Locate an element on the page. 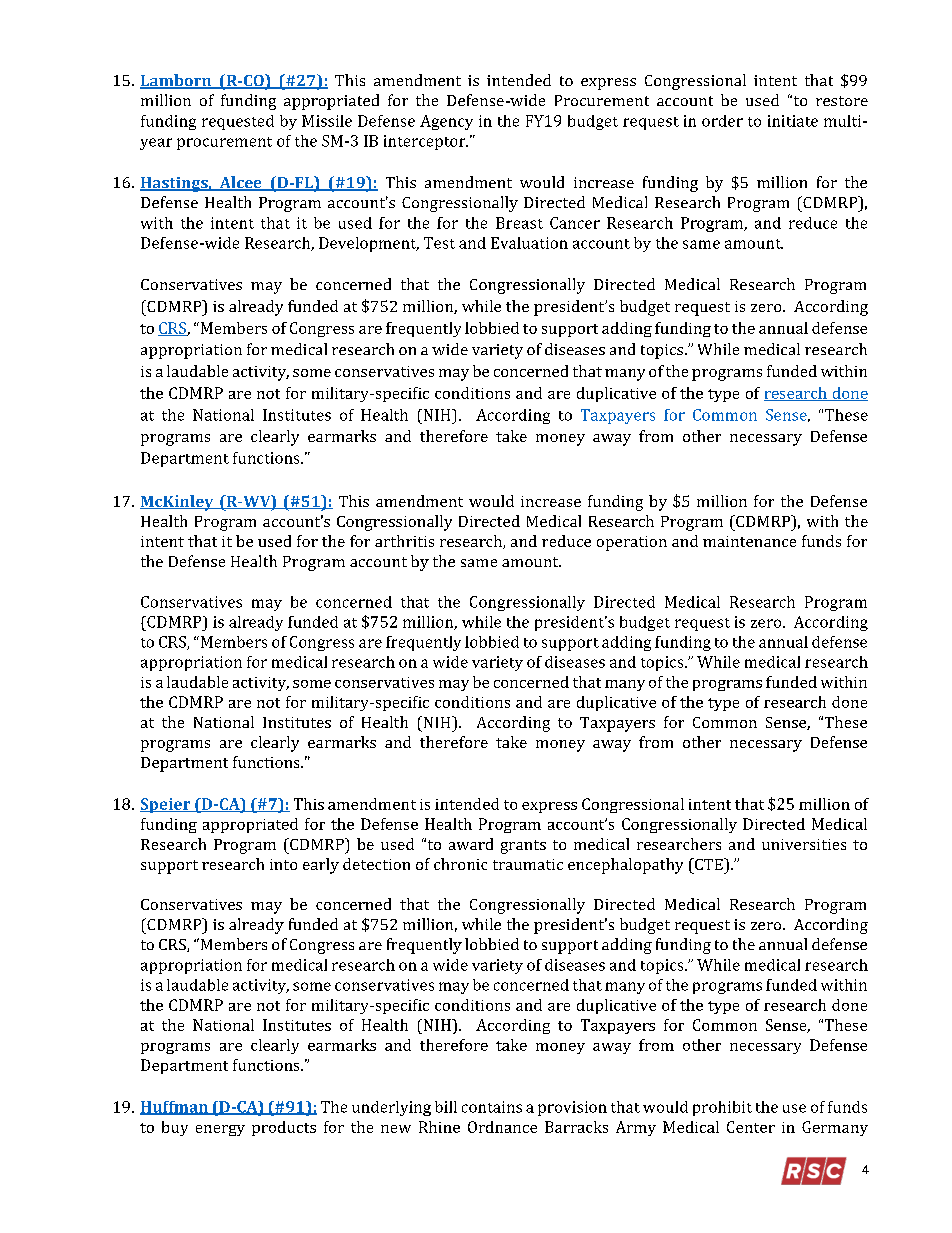 This image has width=952, height=1233. products is located at coordinates (284, 1128).
